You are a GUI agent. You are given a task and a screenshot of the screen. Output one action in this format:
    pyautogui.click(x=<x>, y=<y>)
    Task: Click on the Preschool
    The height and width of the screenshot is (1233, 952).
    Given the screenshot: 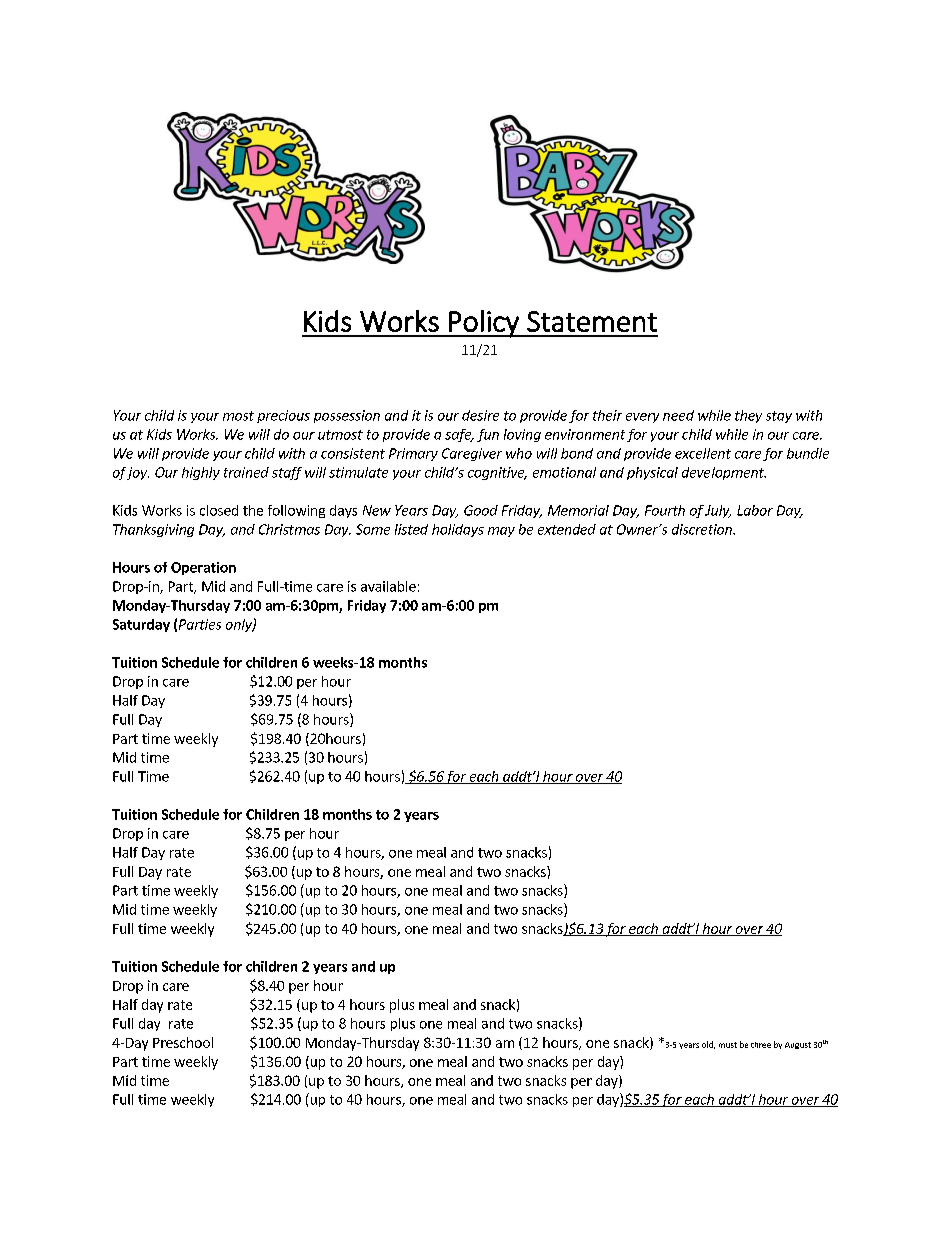 What is the action you would take?
    pyautogui.click(x=183, y=1042)
